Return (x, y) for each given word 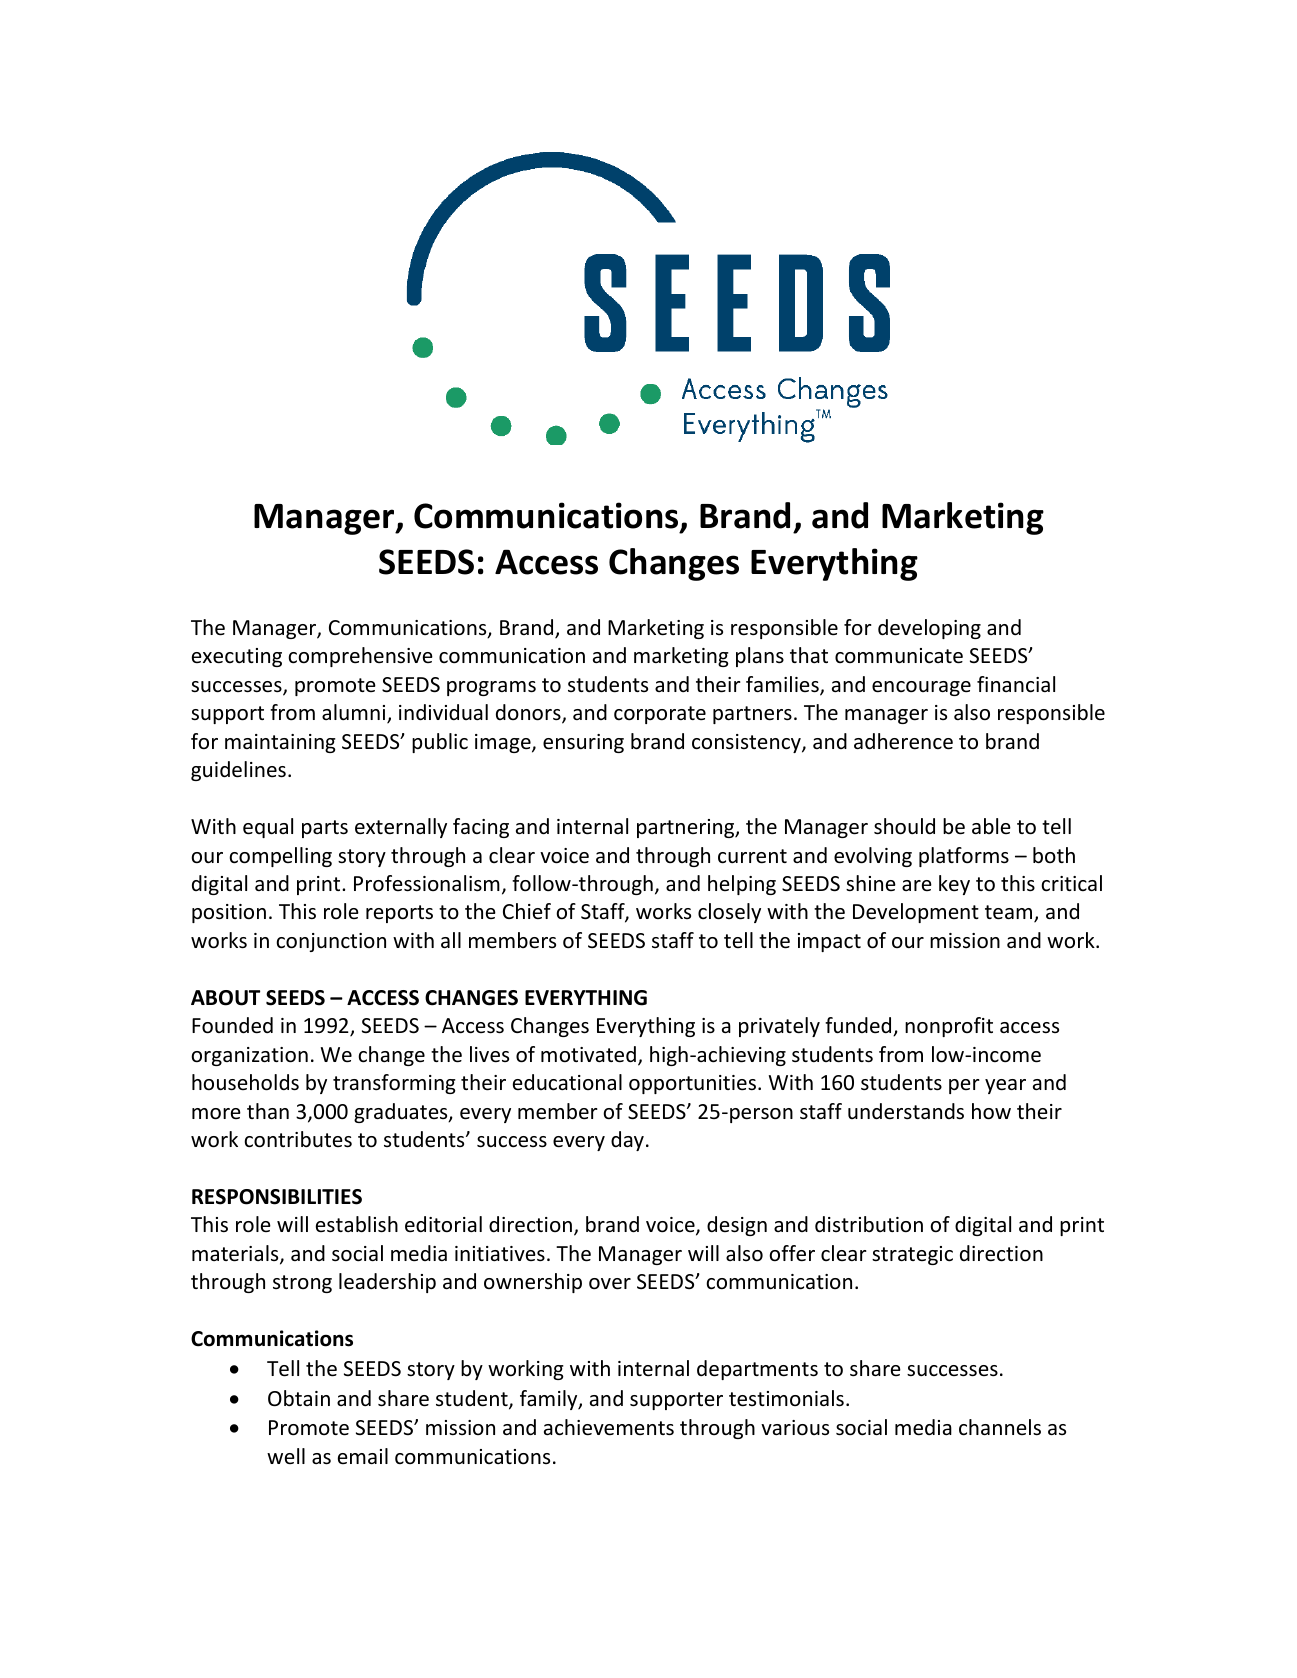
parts (325, 829)
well (286, 1456)
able (991, 826)
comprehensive (360, 657)
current (752, 856)
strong (302, 1284)
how (991, 1111)
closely (729, 913)
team (1010, 914)
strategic (912, 1255)
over (610, 1284)
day (627, 1141)
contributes (298, 1139)
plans (760, 657)
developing (929, 629)
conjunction (331, 942)
